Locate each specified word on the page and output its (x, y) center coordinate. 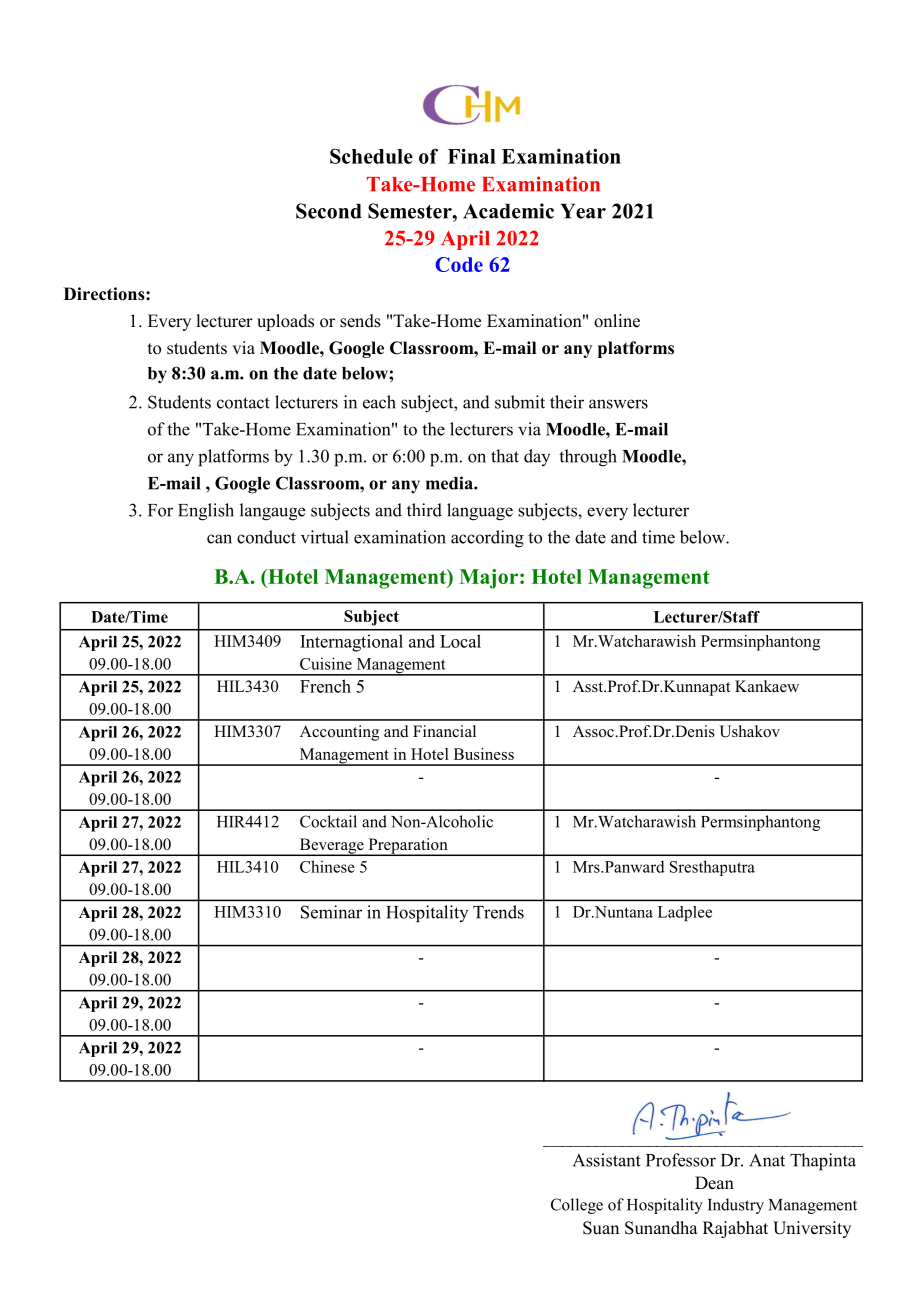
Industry (736, 1206)
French (325, 686)
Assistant (607, 1160)
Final (472, 156)
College (577, 1206)
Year (583, 211)
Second (329, 211)
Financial (444, 731)
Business (484, 754)
